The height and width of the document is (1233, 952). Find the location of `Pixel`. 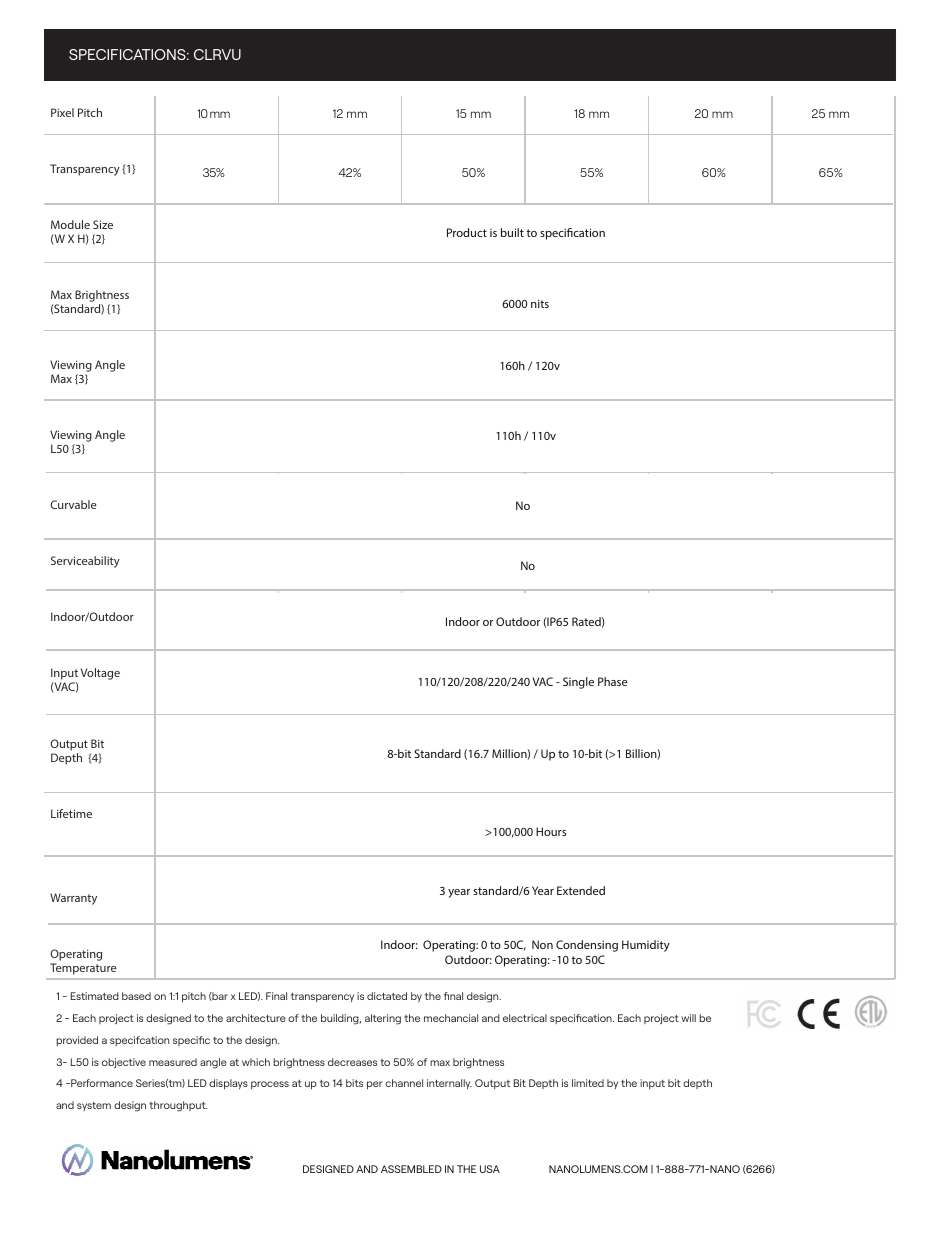

Pixel is located at coordinates (62, 112).
